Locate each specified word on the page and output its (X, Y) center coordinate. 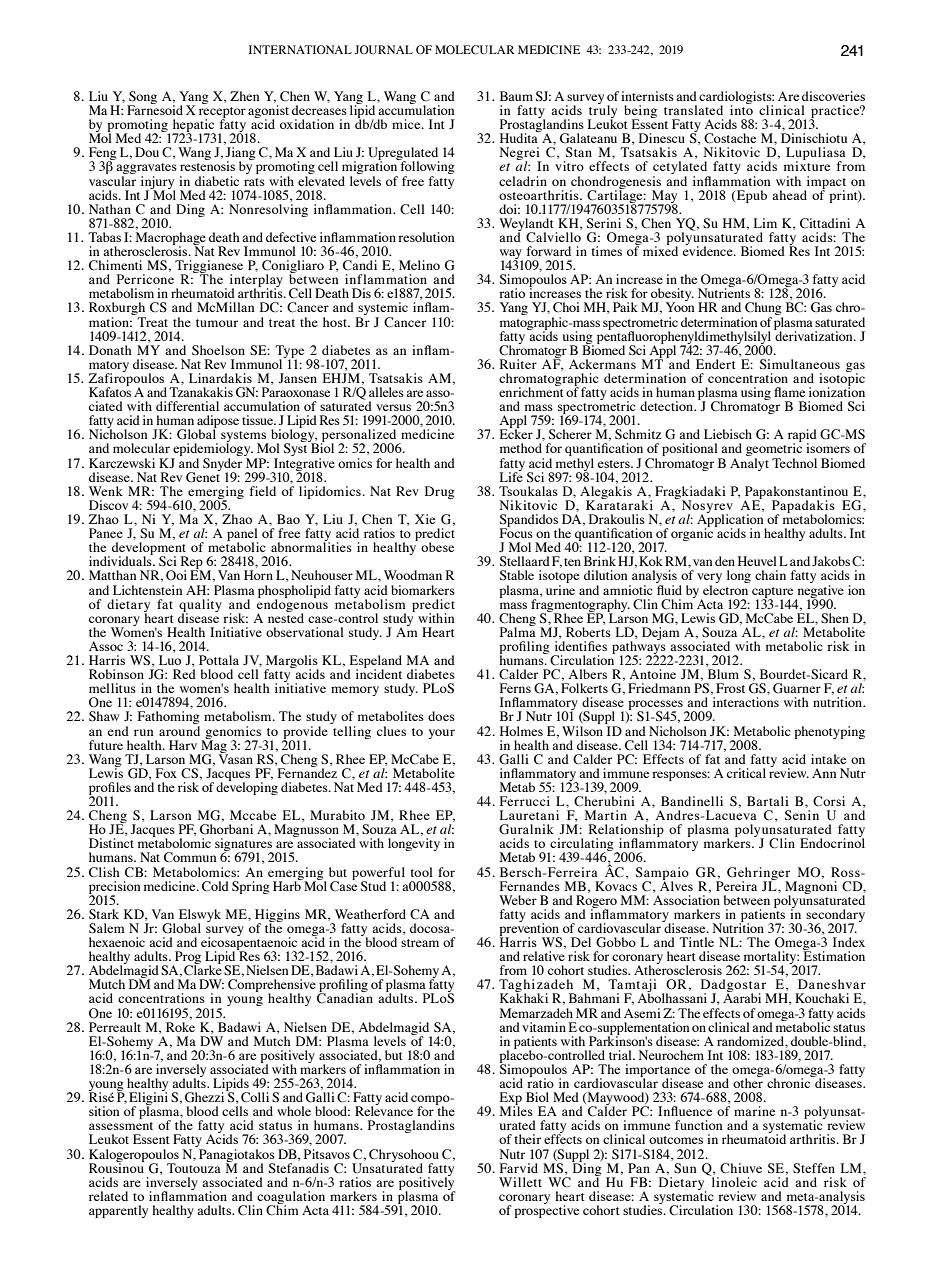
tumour (217, 323)
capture (772, 593)
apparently (118, 1211)
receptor (222, 114)
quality (200, 606)
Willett (520, 1182)
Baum (516, 96)
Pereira (736, 886)
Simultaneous (800, 364)
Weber (518, 900)
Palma (518, 631)
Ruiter (518, 364)
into (741, 109)
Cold (215, 886)
